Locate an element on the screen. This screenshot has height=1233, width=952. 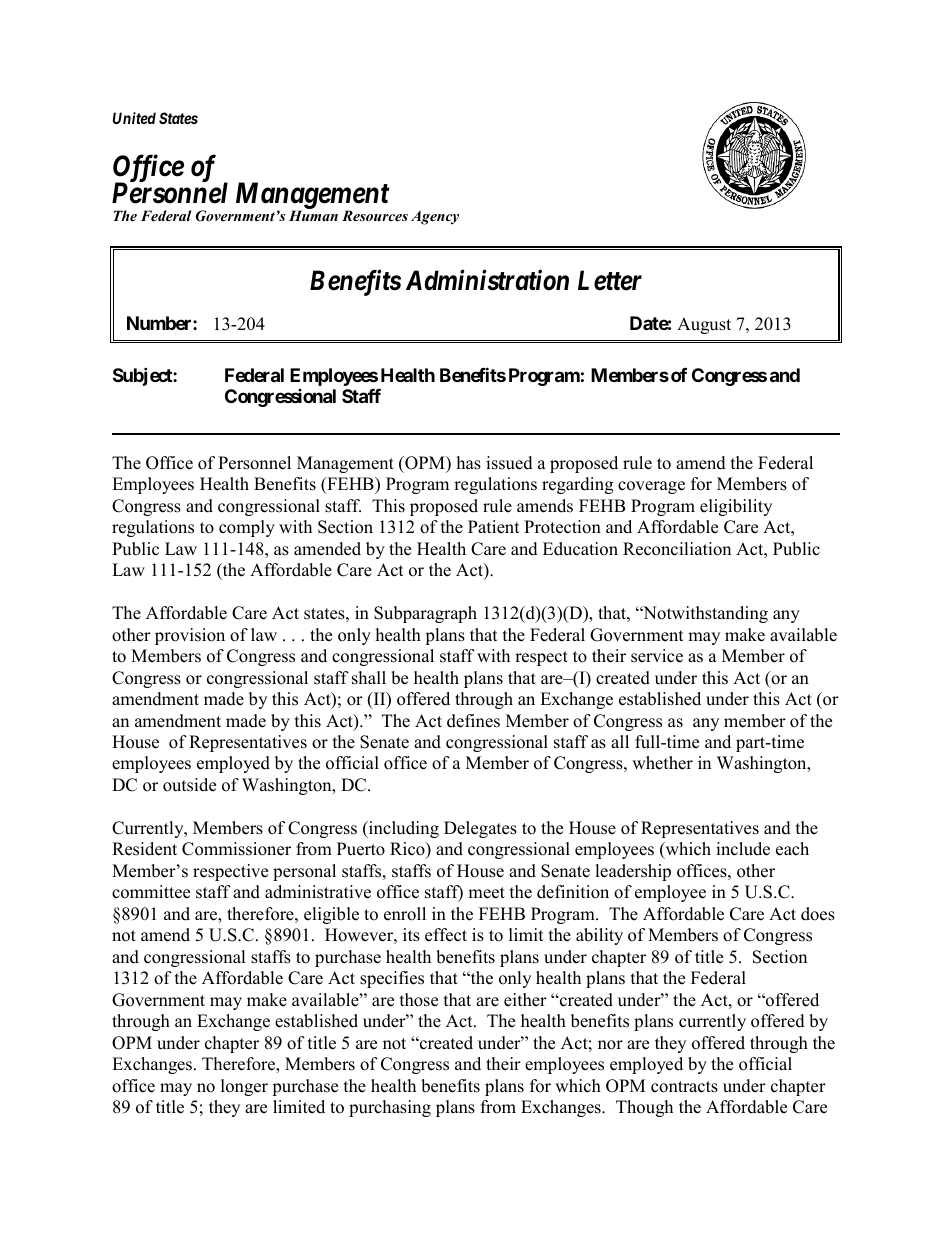
Letter is located at coordinates (610, 280).
